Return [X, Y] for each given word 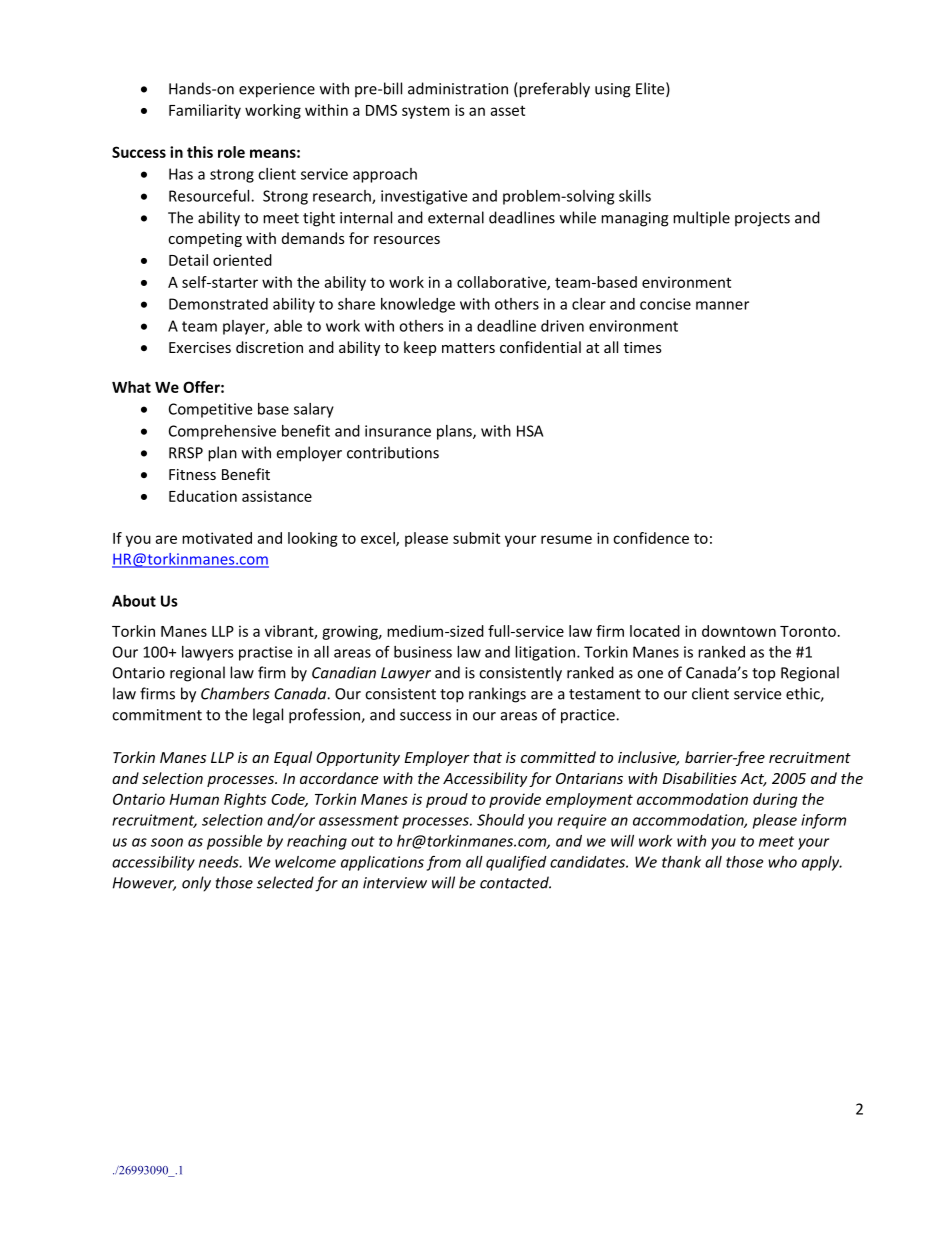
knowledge [418, 305]
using [613, 90]
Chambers [235, 693]
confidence [651, 538]
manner [722, 305]
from [444, 863]
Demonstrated [218, 304]
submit [476, 538]
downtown [739, 631]
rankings [497, 695]
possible [235, 842]
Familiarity [205, 111]
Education [203, 496]
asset [507, 110]
